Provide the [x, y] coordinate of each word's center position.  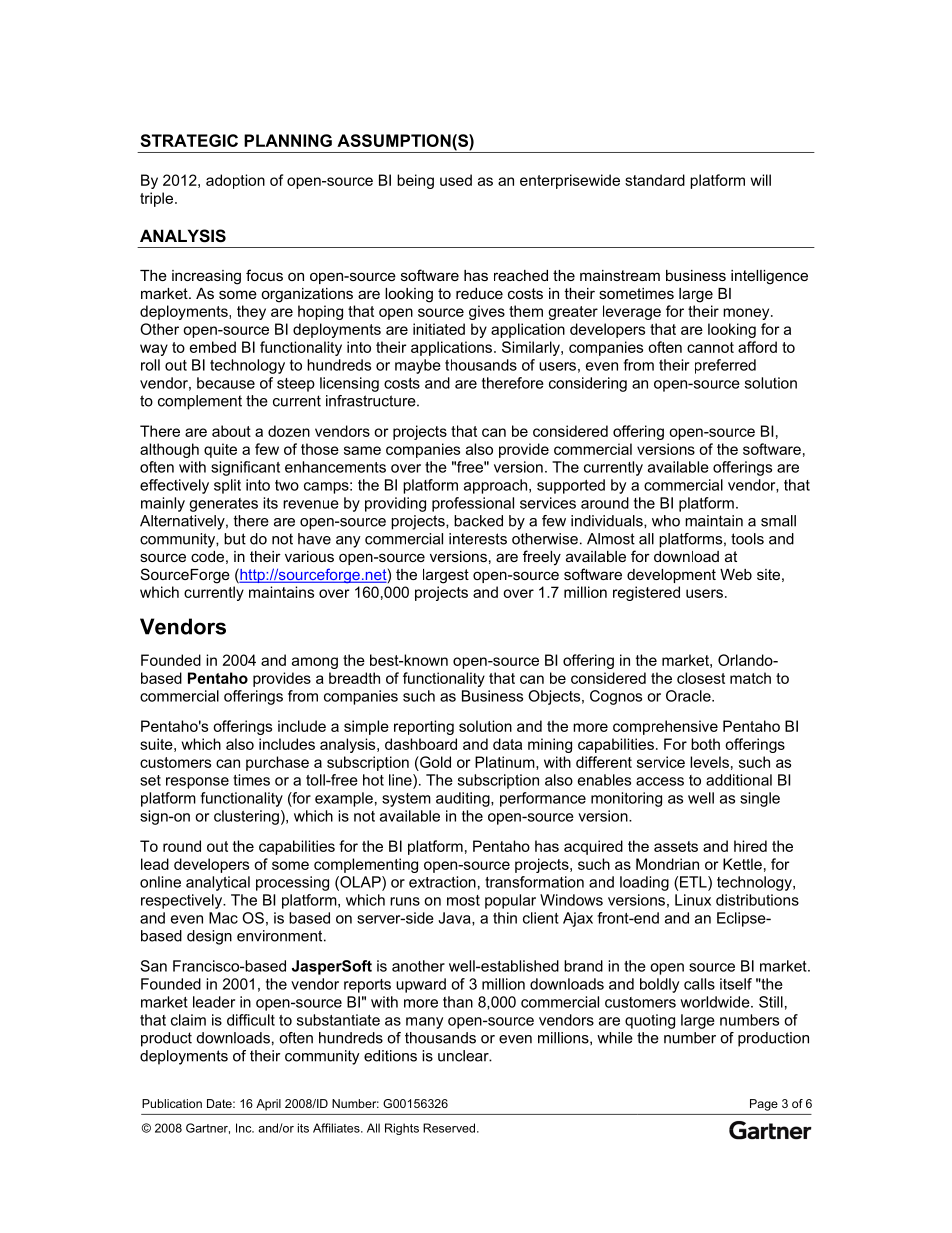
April [268, 1105]
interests [478, 539]
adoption [235, 181]
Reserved [449, 1128]
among [315, 663]
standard [655, 180]
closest [701, 678]
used [456, 180]
